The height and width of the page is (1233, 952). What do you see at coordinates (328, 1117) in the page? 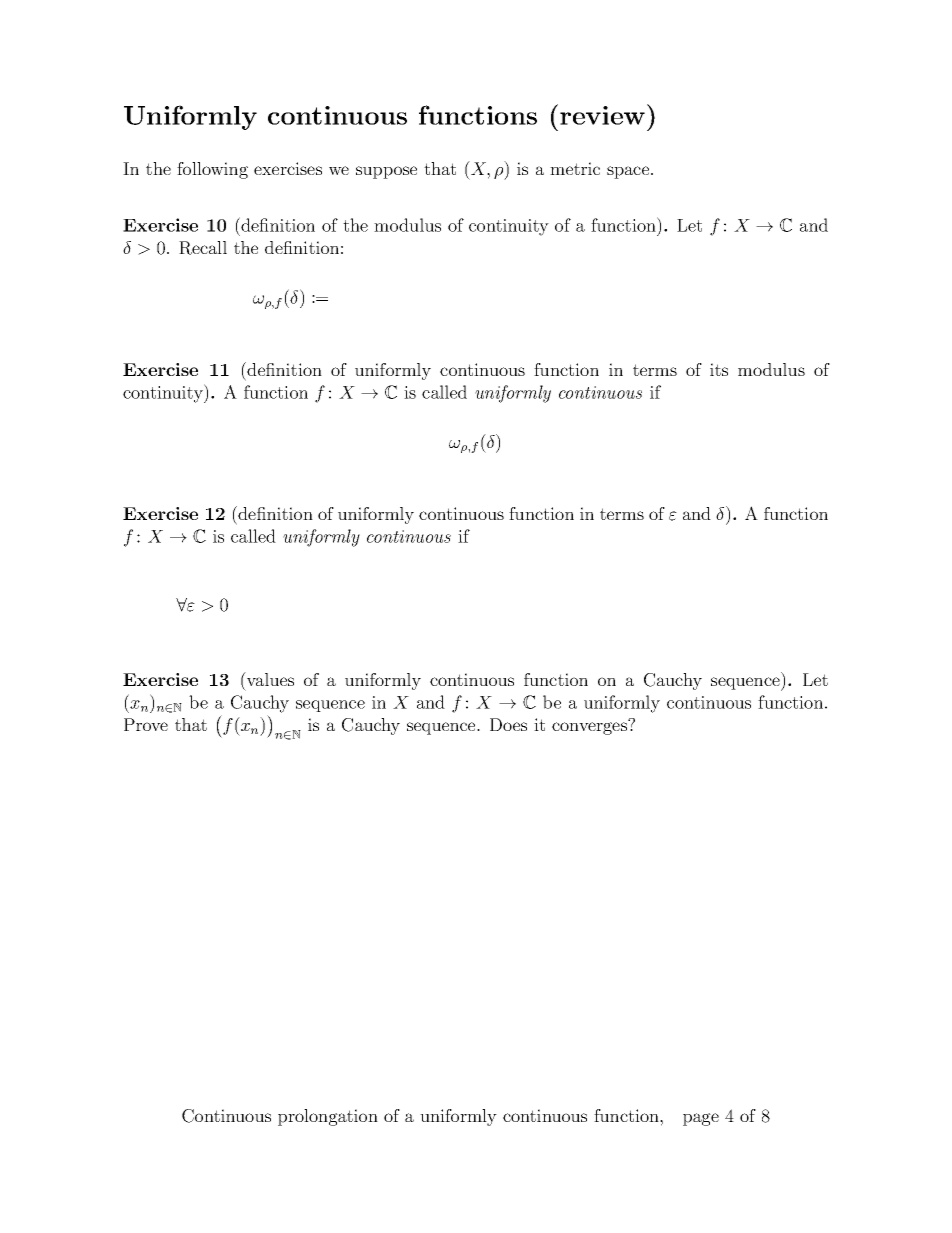
I see `prolongation` at bounding box center [328, 1117].
